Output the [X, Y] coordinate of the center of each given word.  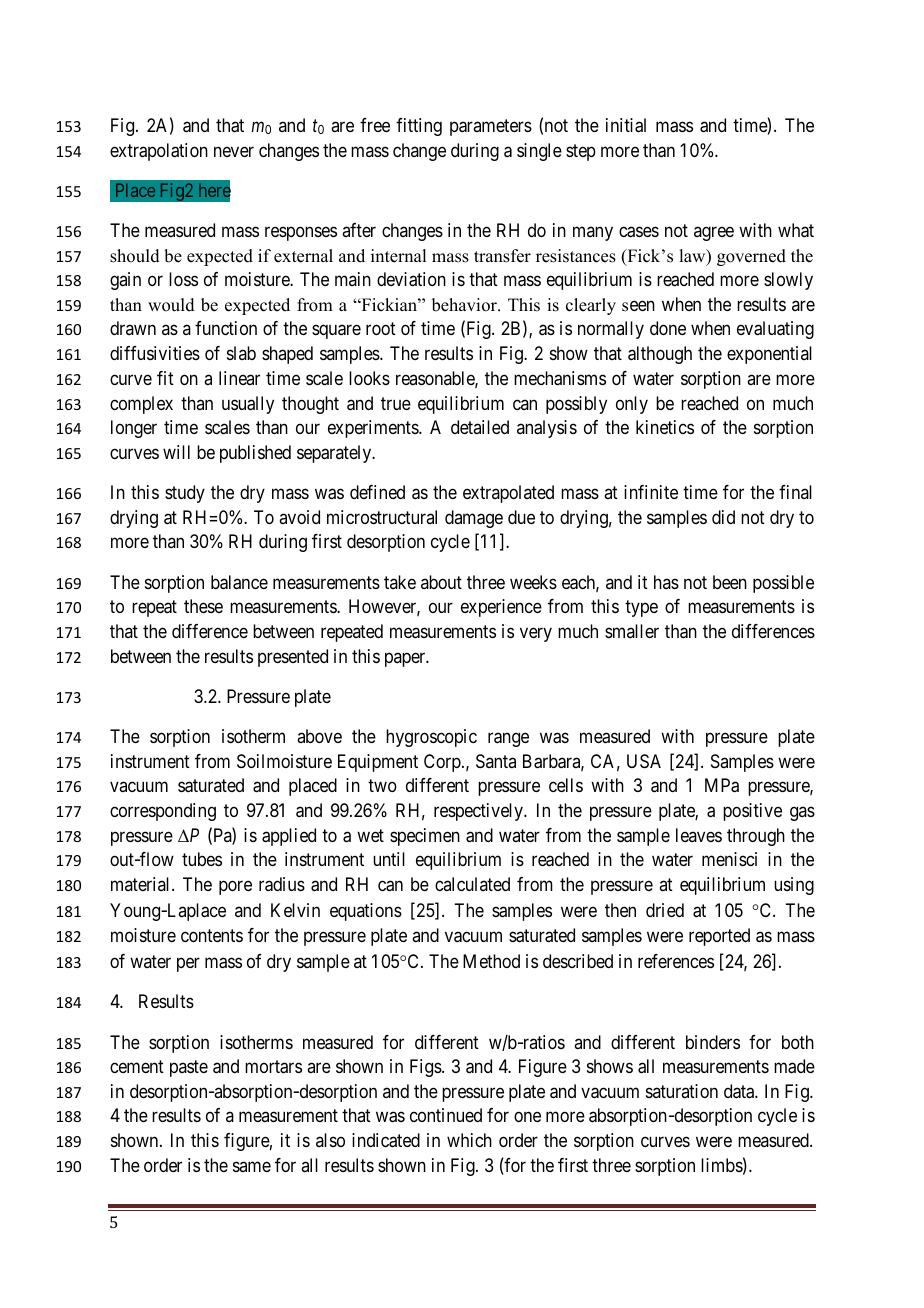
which [469, 1140]
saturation [682, 1091]
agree [714, 233]
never [234, 151]
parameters [491, 127]
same [252, 1166]
